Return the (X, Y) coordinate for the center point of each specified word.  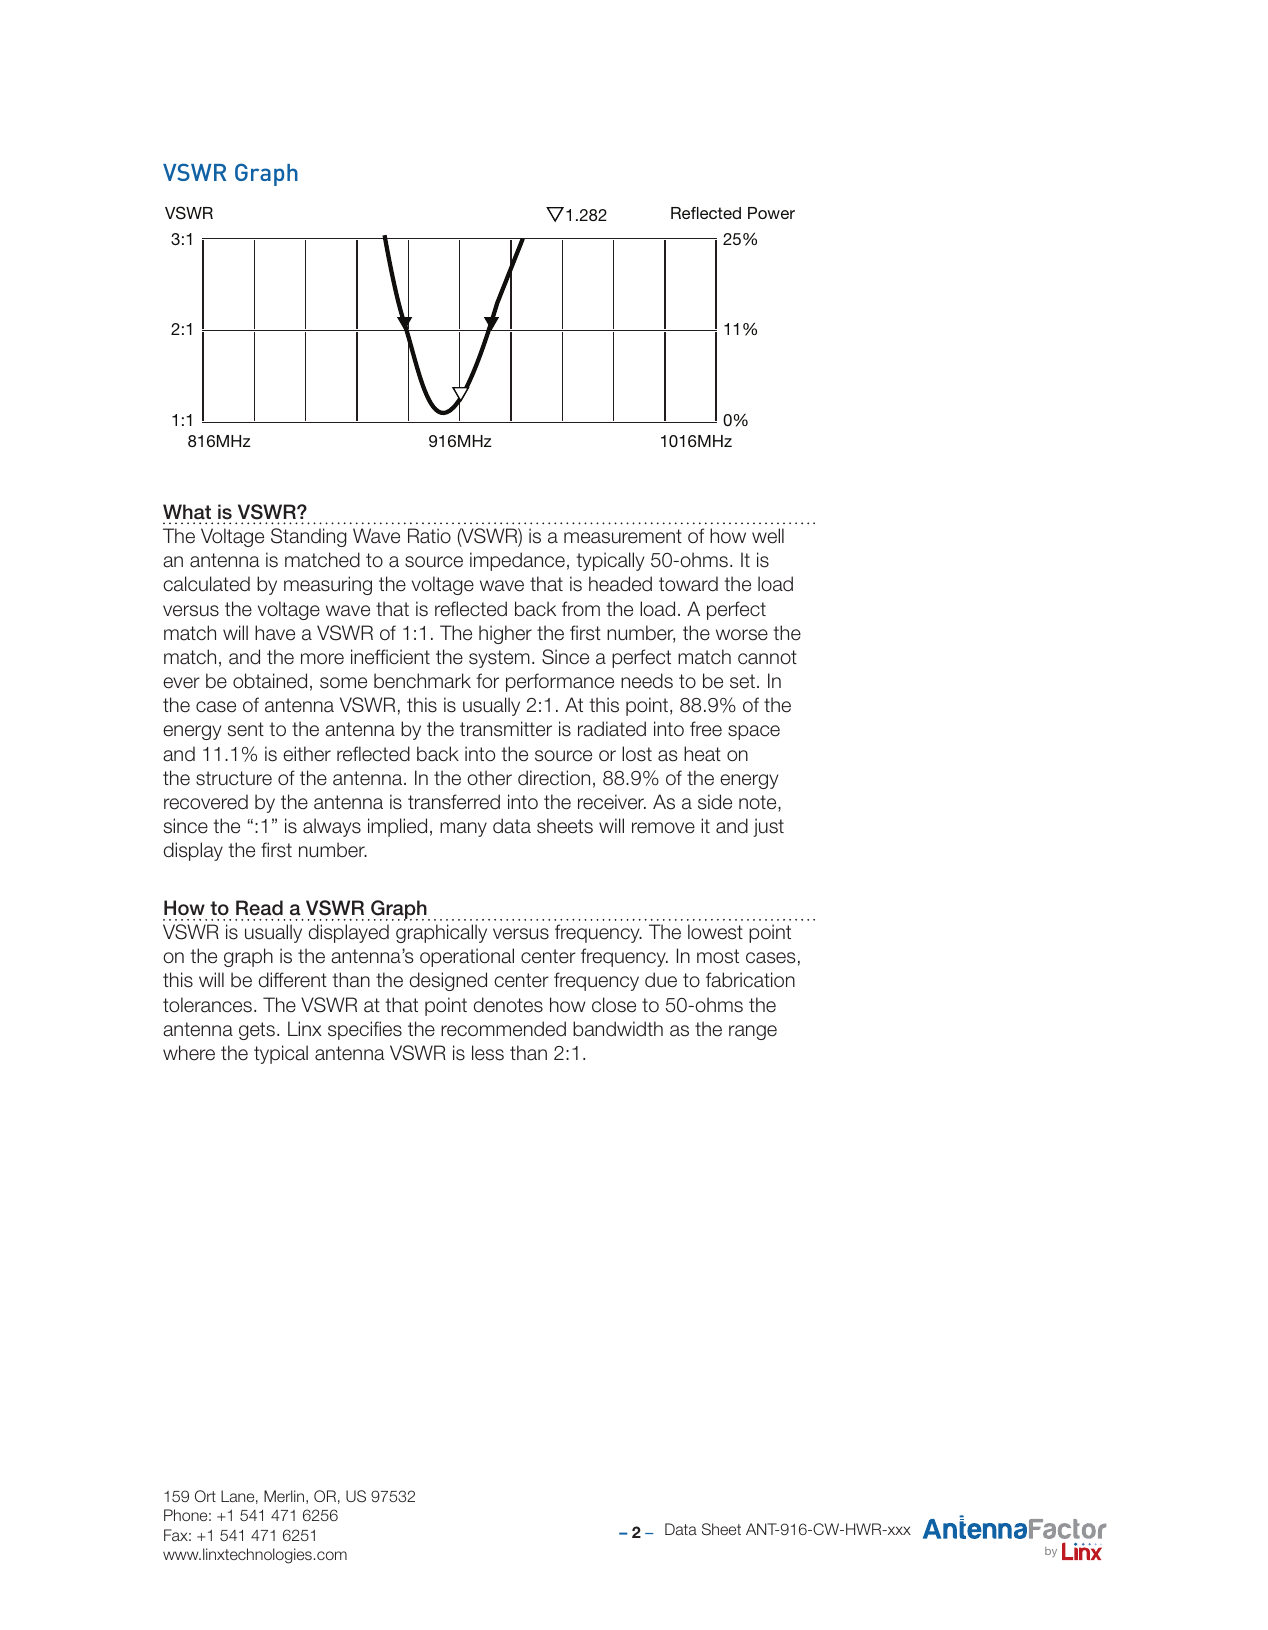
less (488, 1053)
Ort (205, 1496)
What (187, 512)
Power (771, 213)
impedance (517, 561)
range (753, 1032)
